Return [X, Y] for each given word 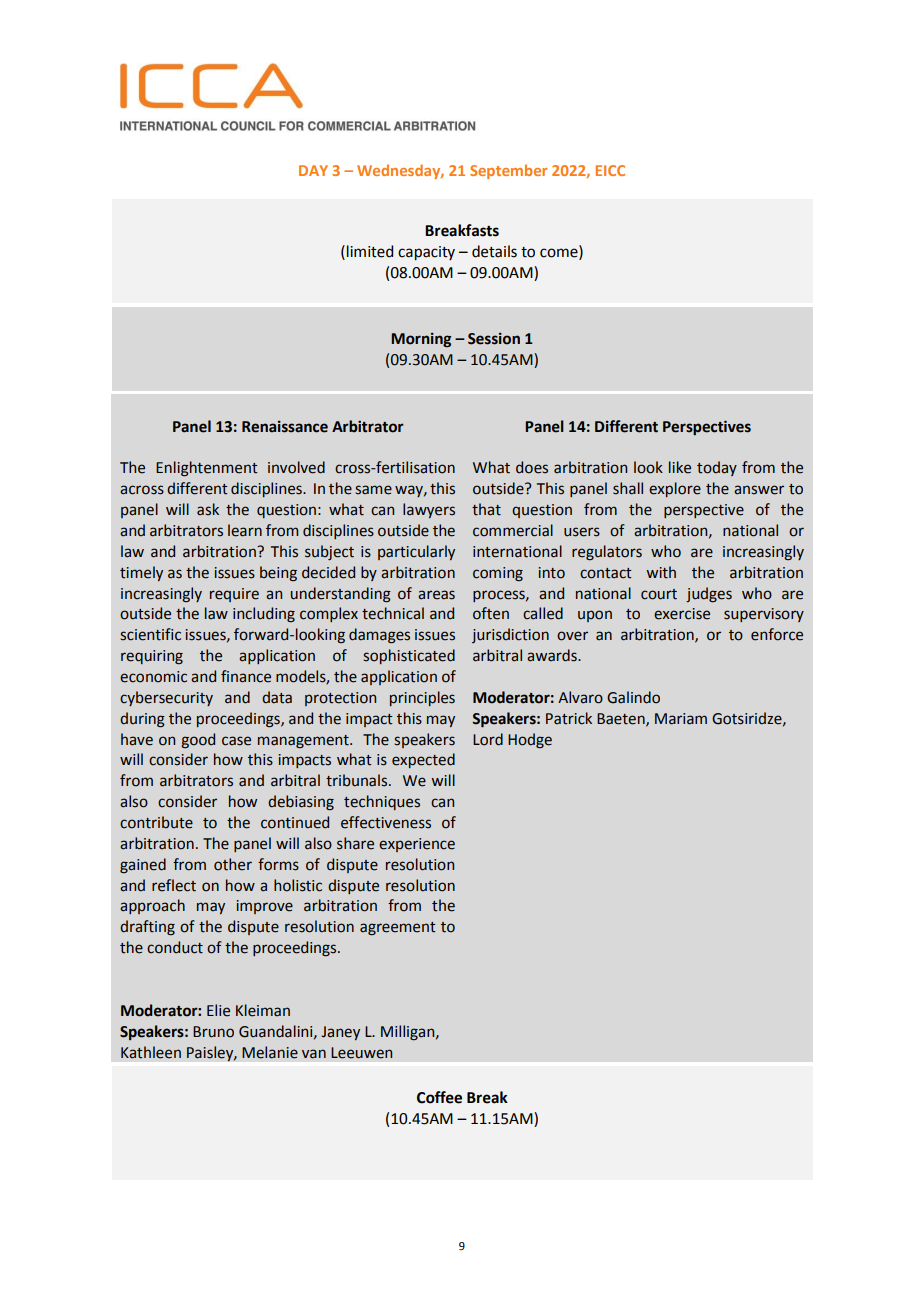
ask [208, 509]
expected [423, 760]
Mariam [681, 719]
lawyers [429, 510]
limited [370, 251]
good [198, 741]
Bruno [213, 1032]
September [508, 171]
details [494, 251]
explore [675, 489]
